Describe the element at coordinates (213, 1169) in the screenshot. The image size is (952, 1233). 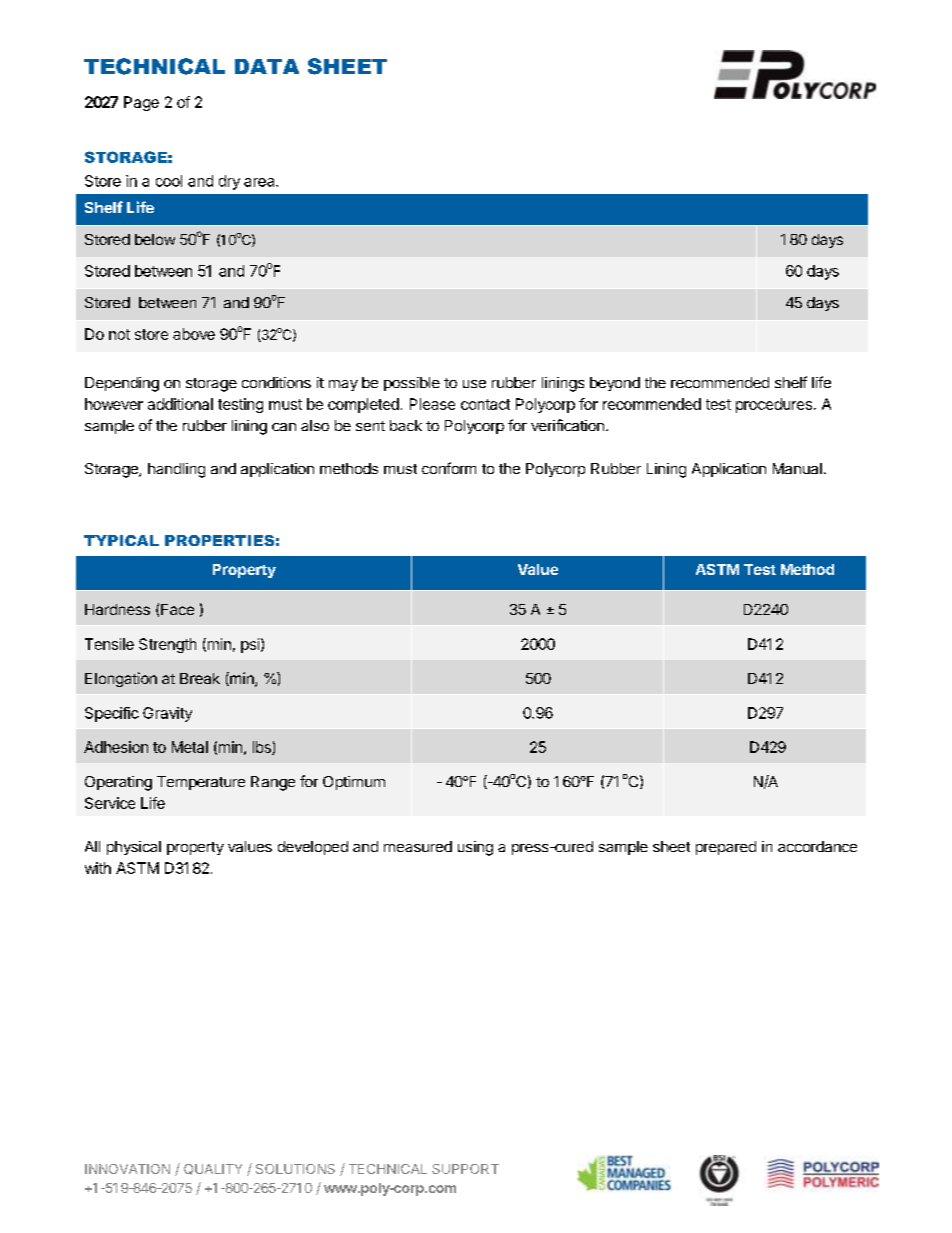
I see `QUALITY` at that location.
